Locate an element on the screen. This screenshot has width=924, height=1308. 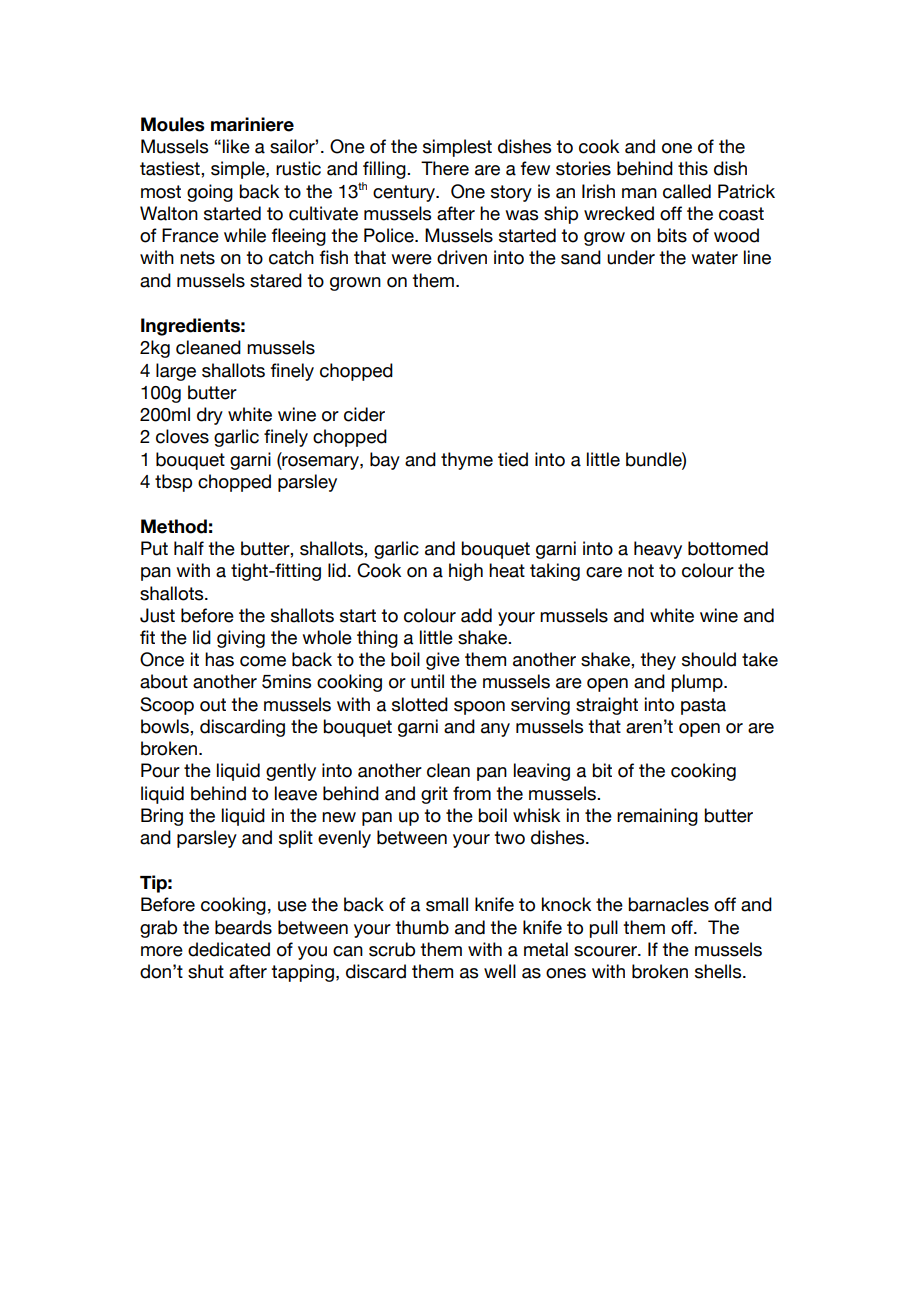
this is located at coordinates (693, 168).
